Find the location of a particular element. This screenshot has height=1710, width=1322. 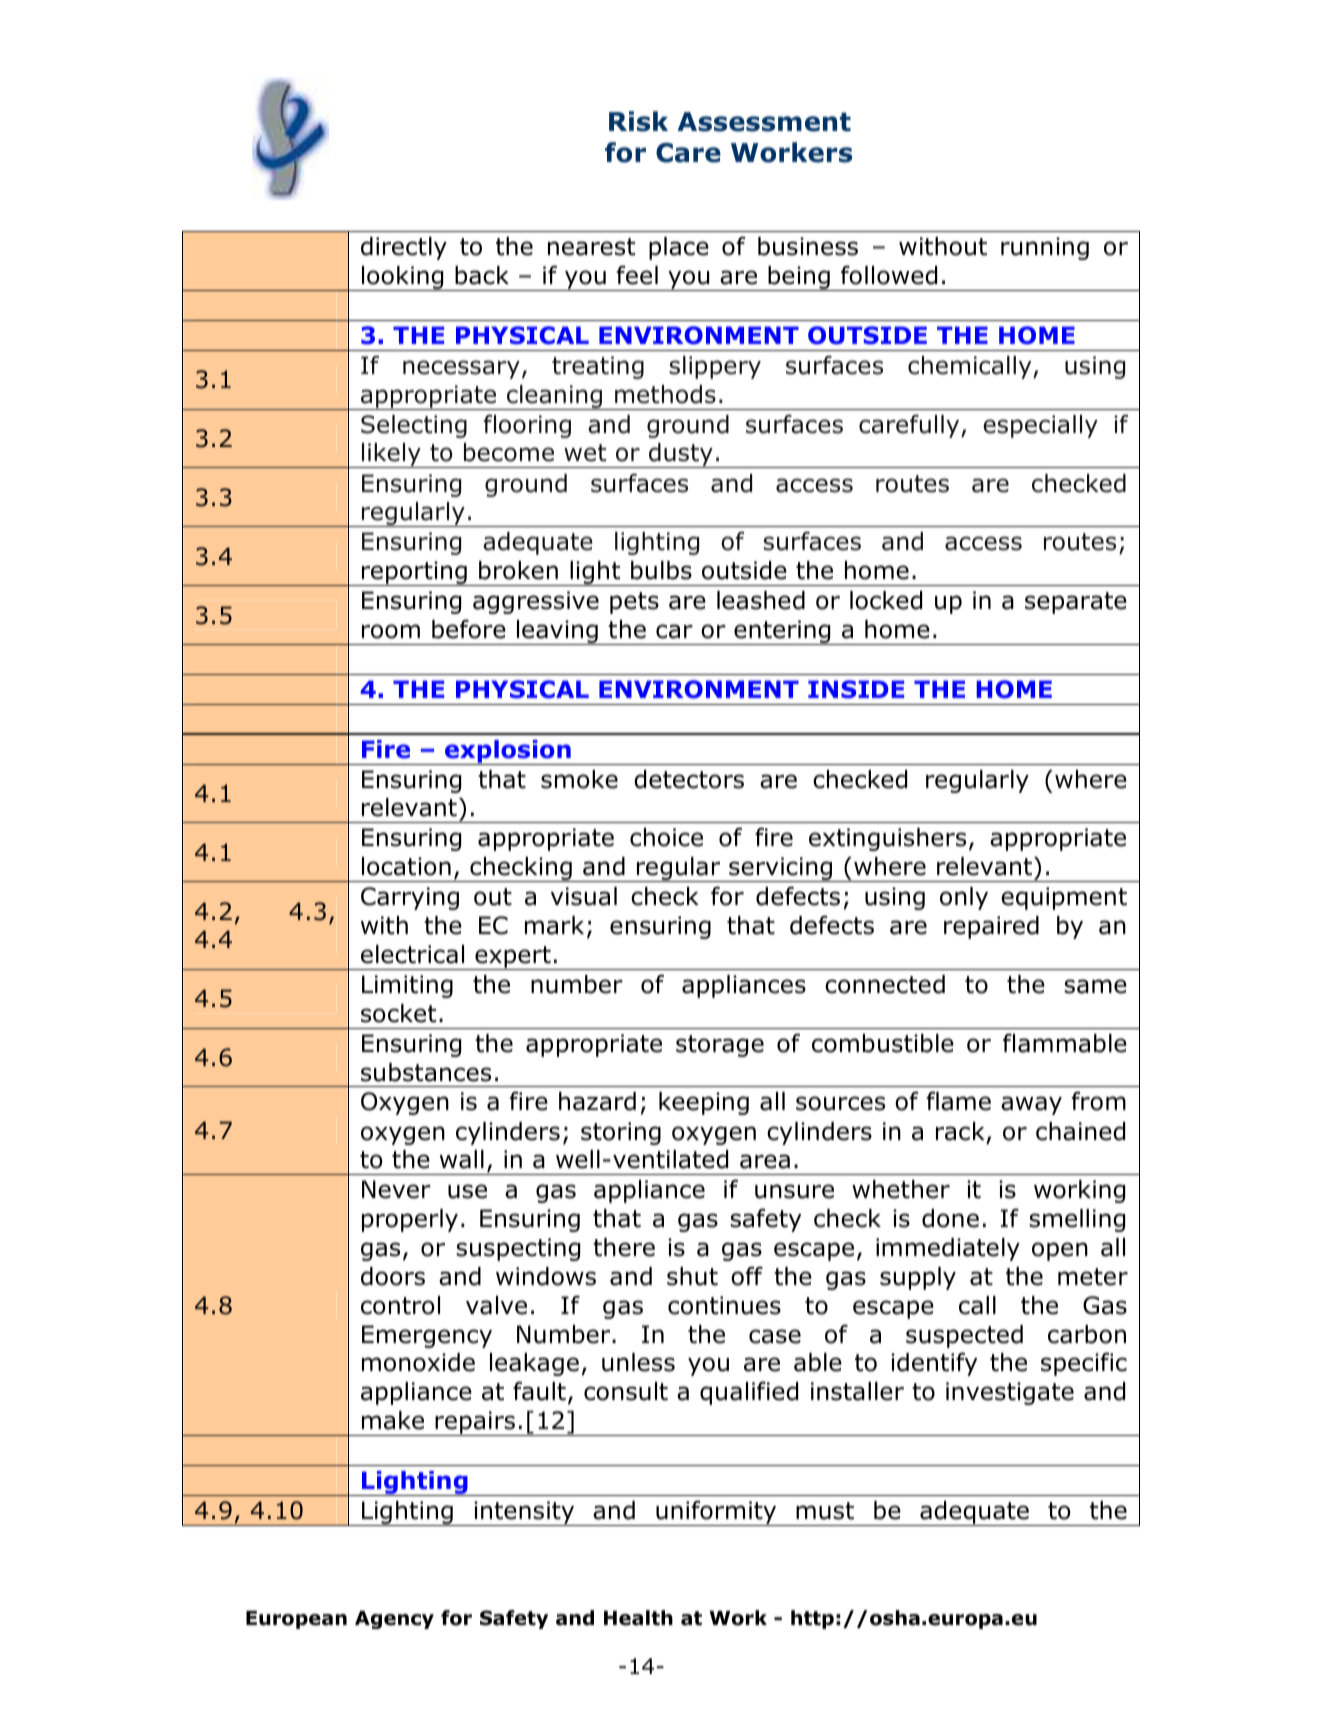

Agency is located at coordinates (394, 1620).
